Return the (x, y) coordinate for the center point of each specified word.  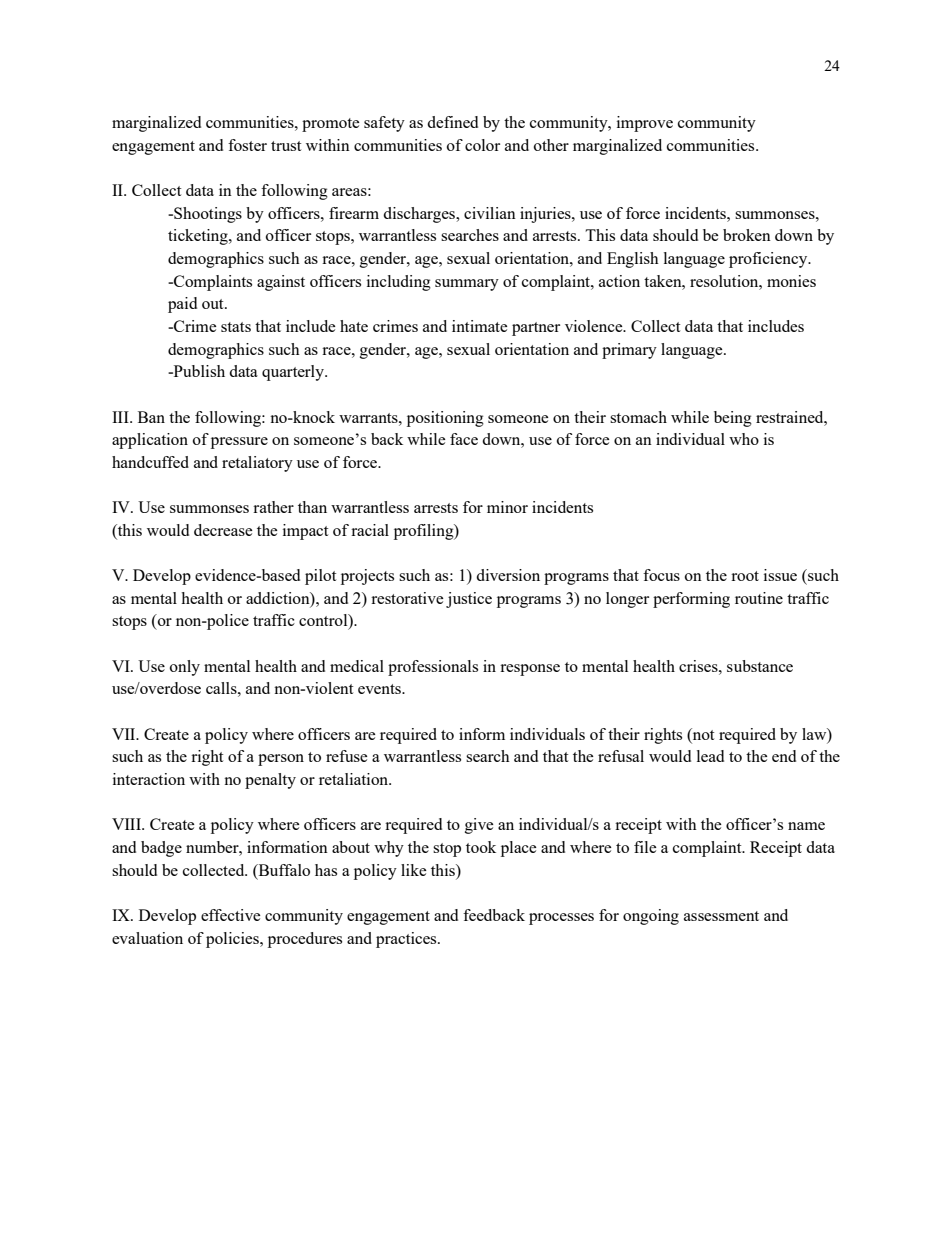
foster (247, 145)
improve (645, 124)
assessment (721, 916)
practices (407, 940)
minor (507, 507)
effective (231, 915)
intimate (480, 326)
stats (236, 327)
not (702, 734)
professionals (433, 668)
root (745, 576)
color (482, 145)
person (281, 760)
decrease (223, 530)
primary (629, 351)
